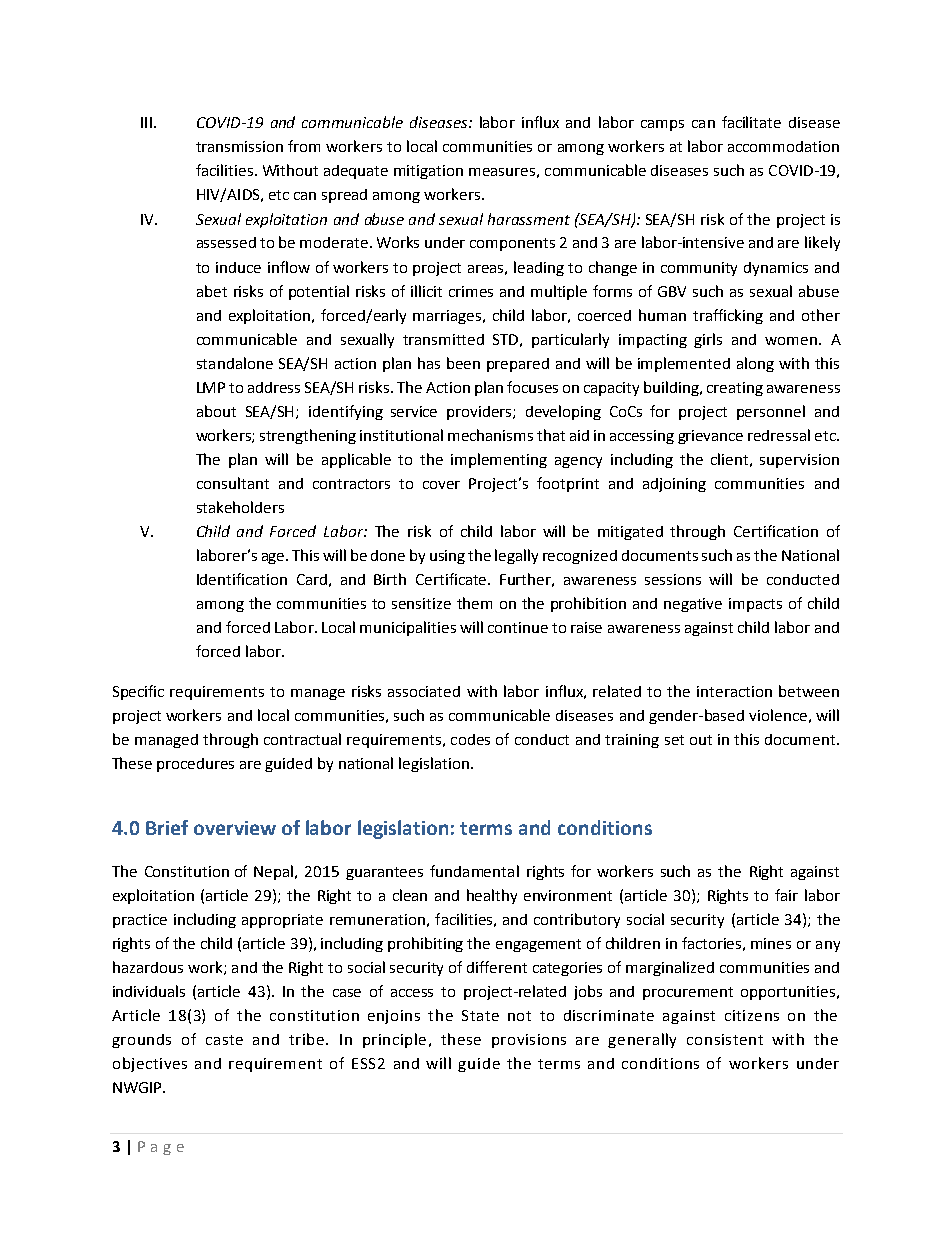  What do you see at coordinates (783, 146) in the screenshot?
I see `accommodation` at bounding box center [783, 146].
